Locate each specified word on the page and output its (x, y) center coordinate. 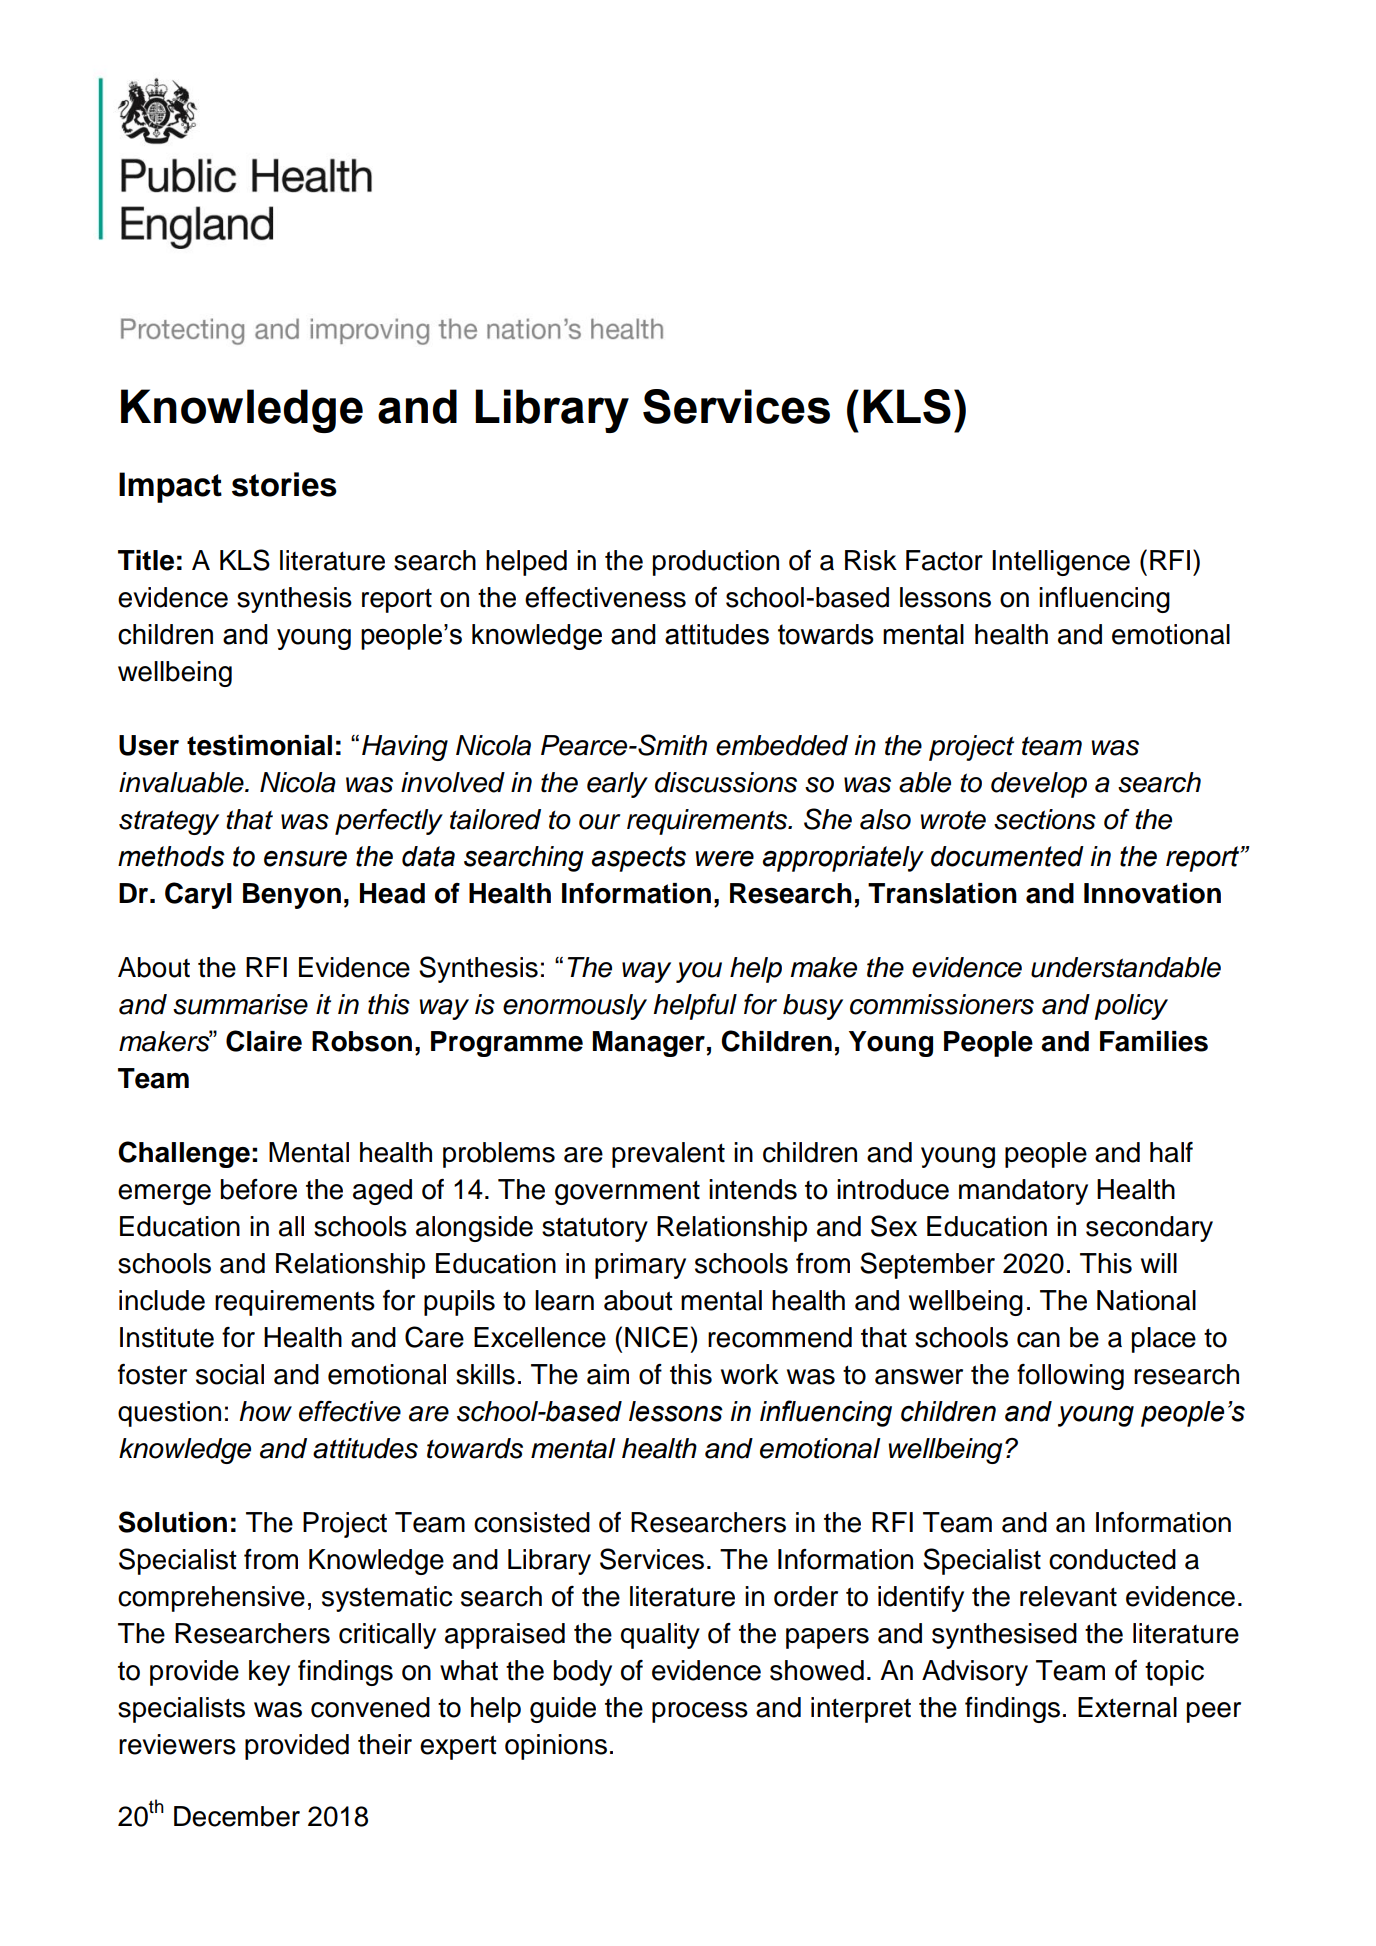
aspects (638, 859)
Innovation (1152, 893)
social (230, 1374)
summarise (240, 1004)
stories (284, 484)
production (716, 563)
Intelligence (1061, 563)
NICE (656, 1337)
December (237, 1816)
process (700, 1712)
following (1070, 1377)
